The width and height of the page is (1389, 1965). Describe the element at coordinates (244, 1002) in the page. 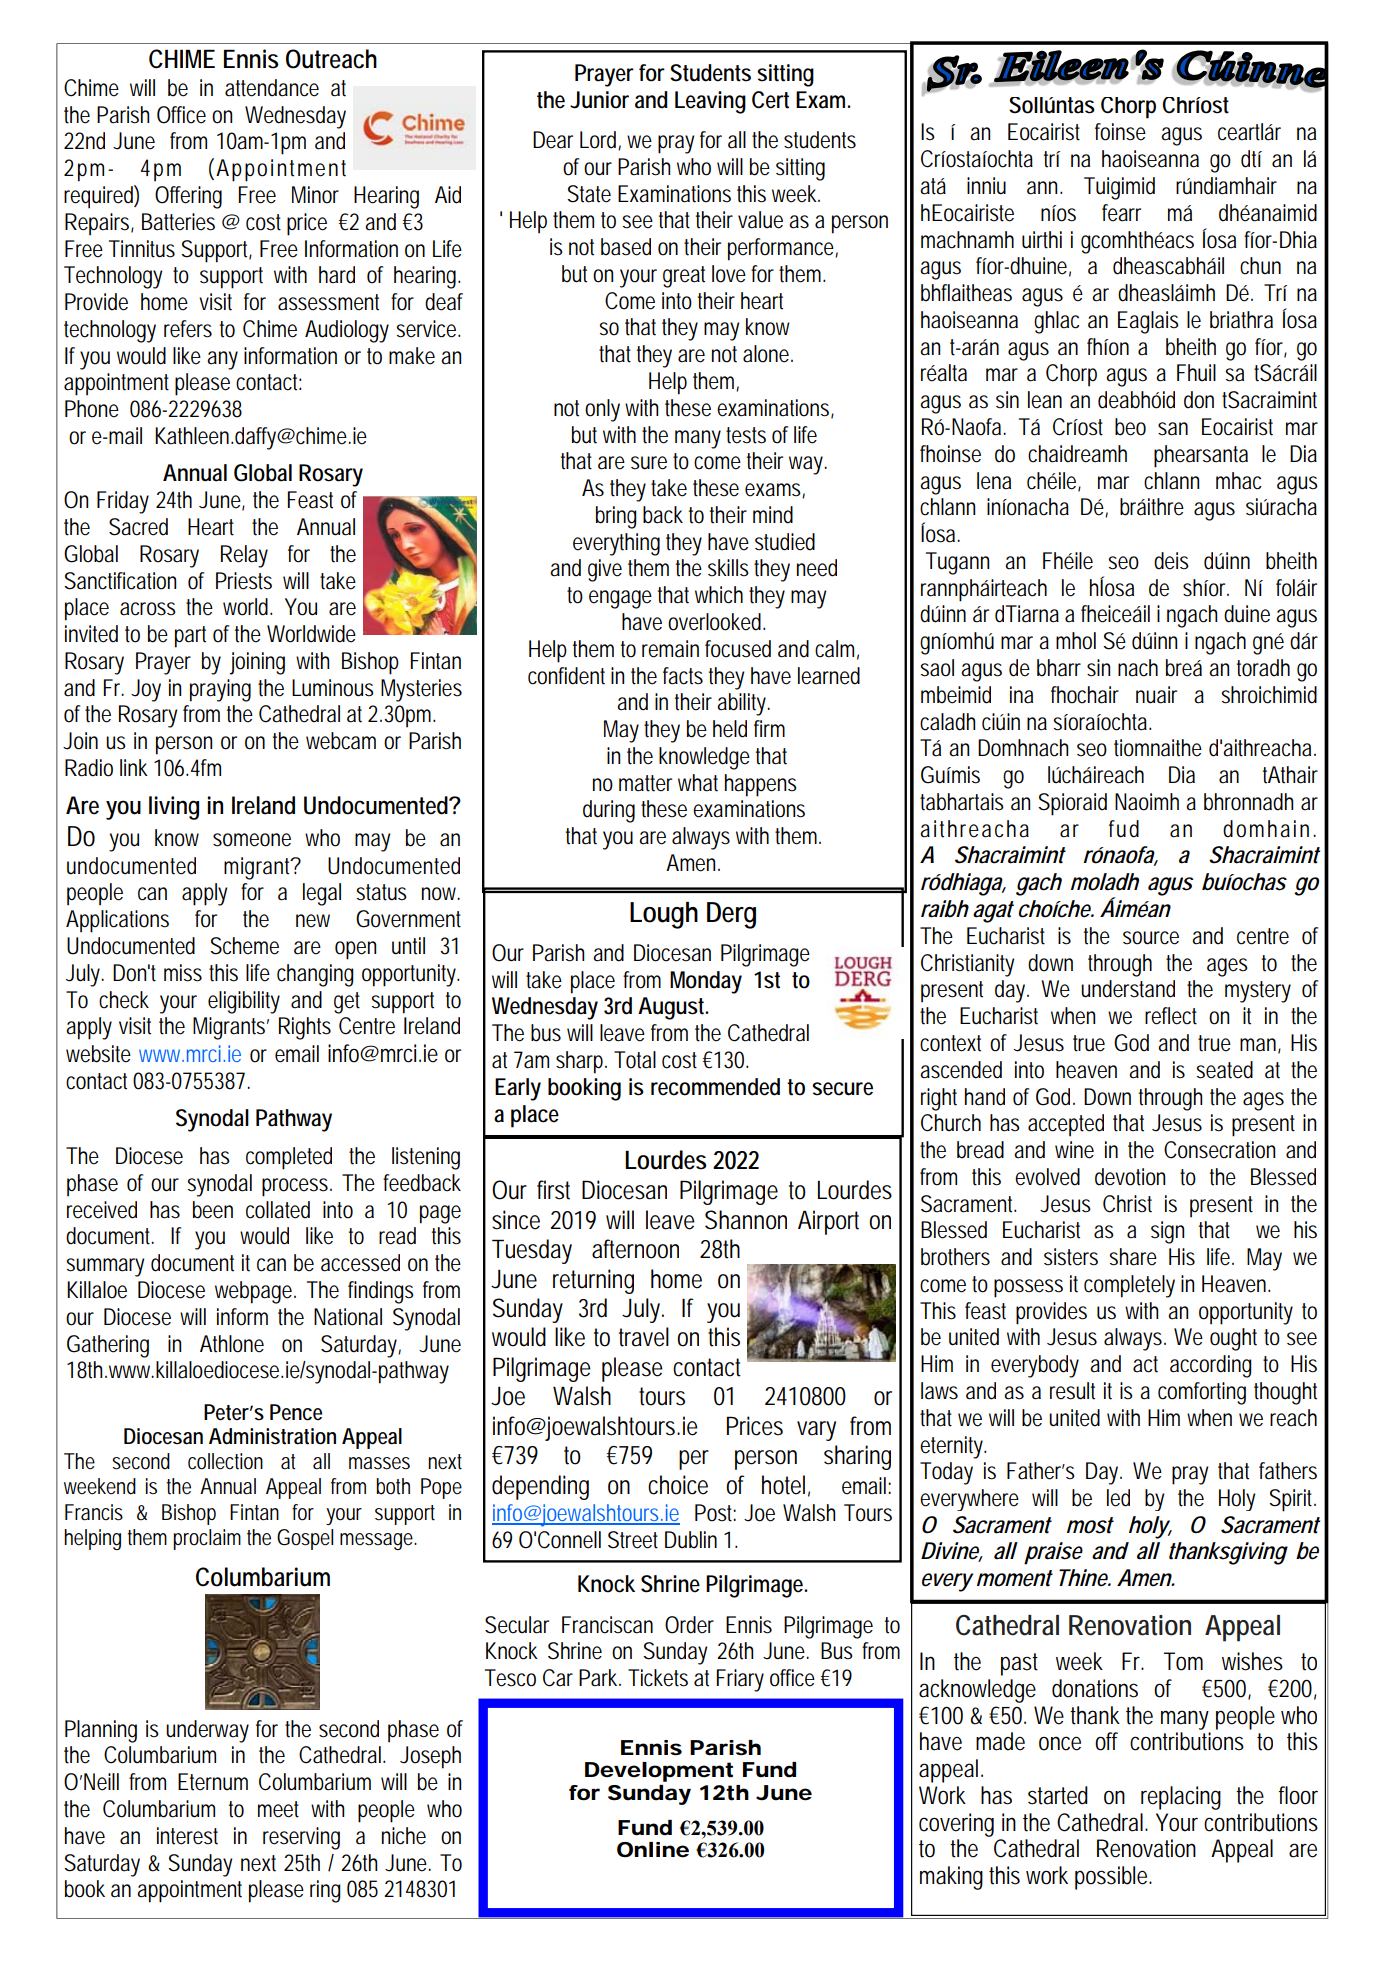

I see `eligibility` at that location.
